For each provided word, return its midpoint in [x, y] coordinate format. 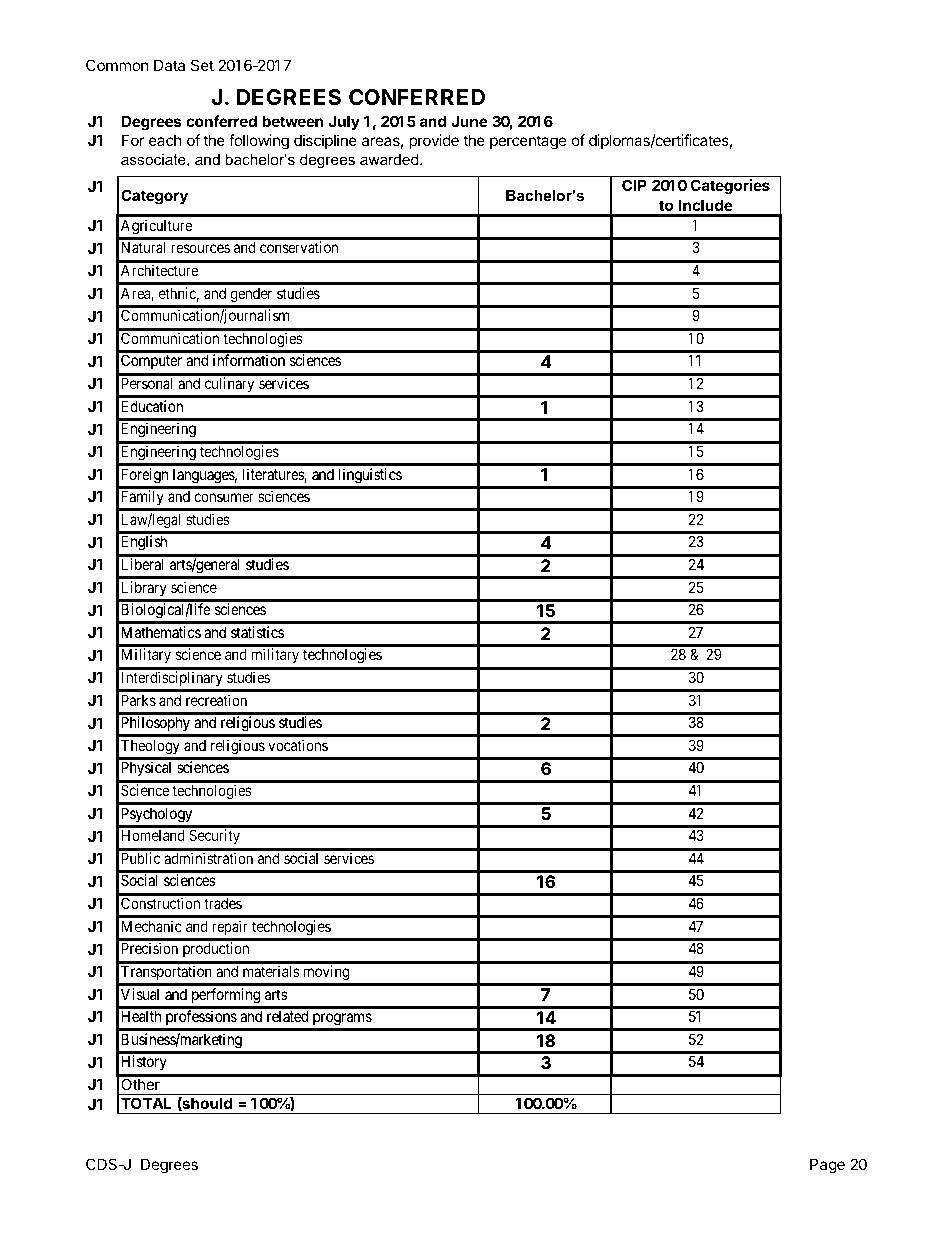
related [287, 1016]
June [469, 121]
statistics [257, 632]
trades [223, 903]
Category [154, 197]
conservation [299, 247]
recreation [216, 700]
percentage [528, 142]
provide [434, 141]
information [249, 360]
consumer [224, 497]
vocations [298, 745]
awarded [390, 159]
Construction [160, 903]
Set [202, 65]
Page [827, 1166]
